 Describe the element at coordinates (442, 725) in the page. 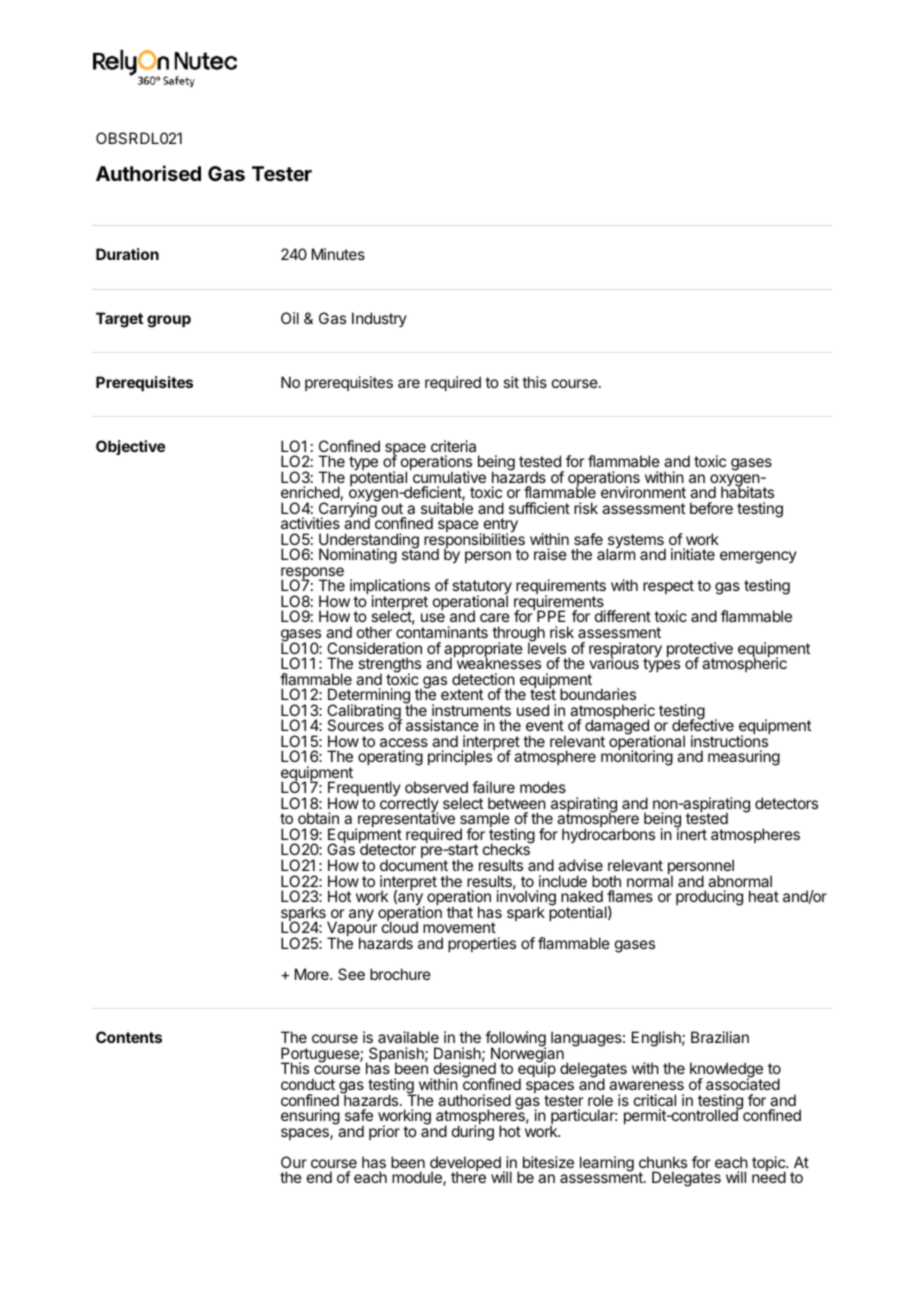

I see `assistance` at that location.
